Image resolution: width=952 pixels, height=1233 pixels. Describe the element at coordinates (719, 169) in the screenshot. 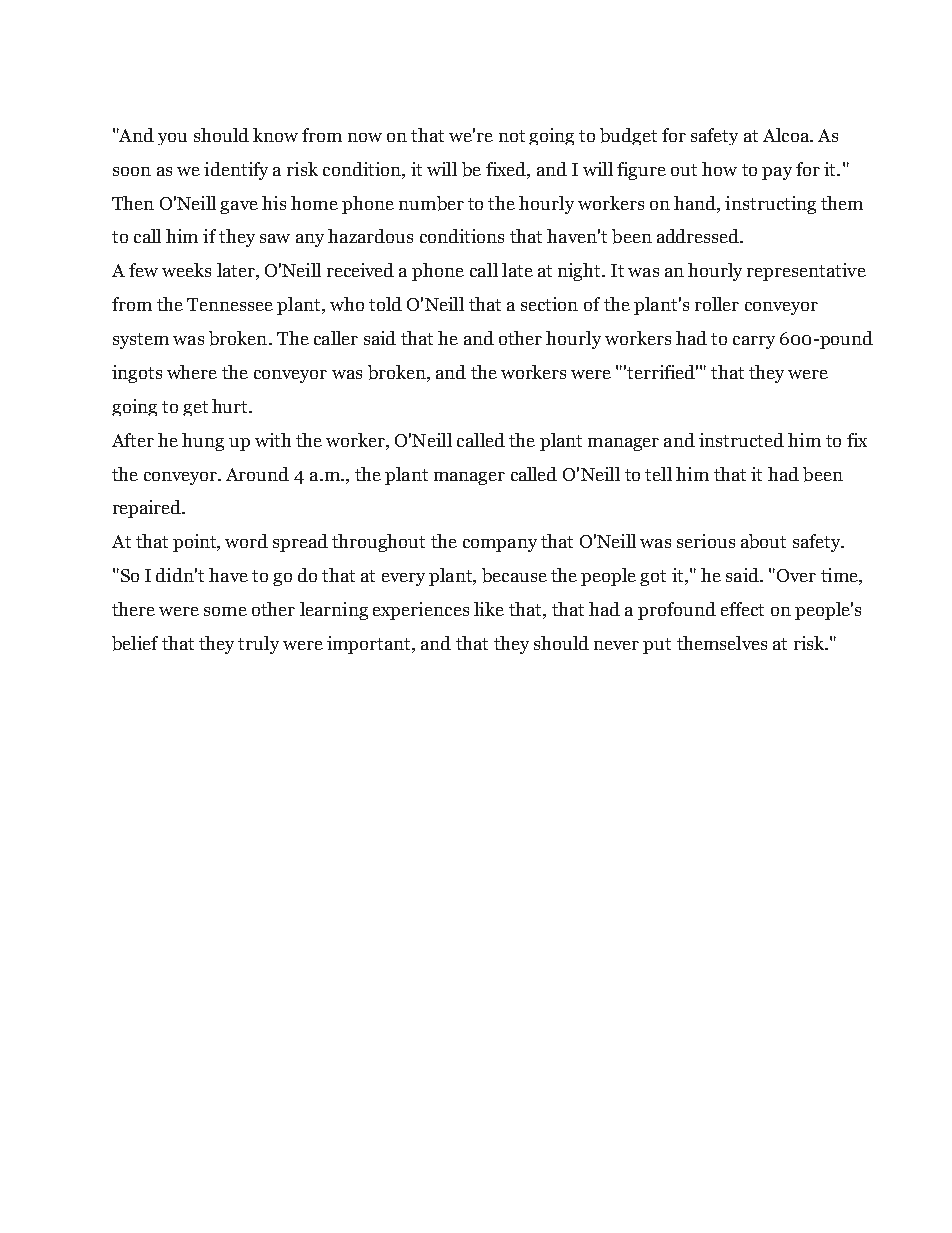

I see `how` at that location.
